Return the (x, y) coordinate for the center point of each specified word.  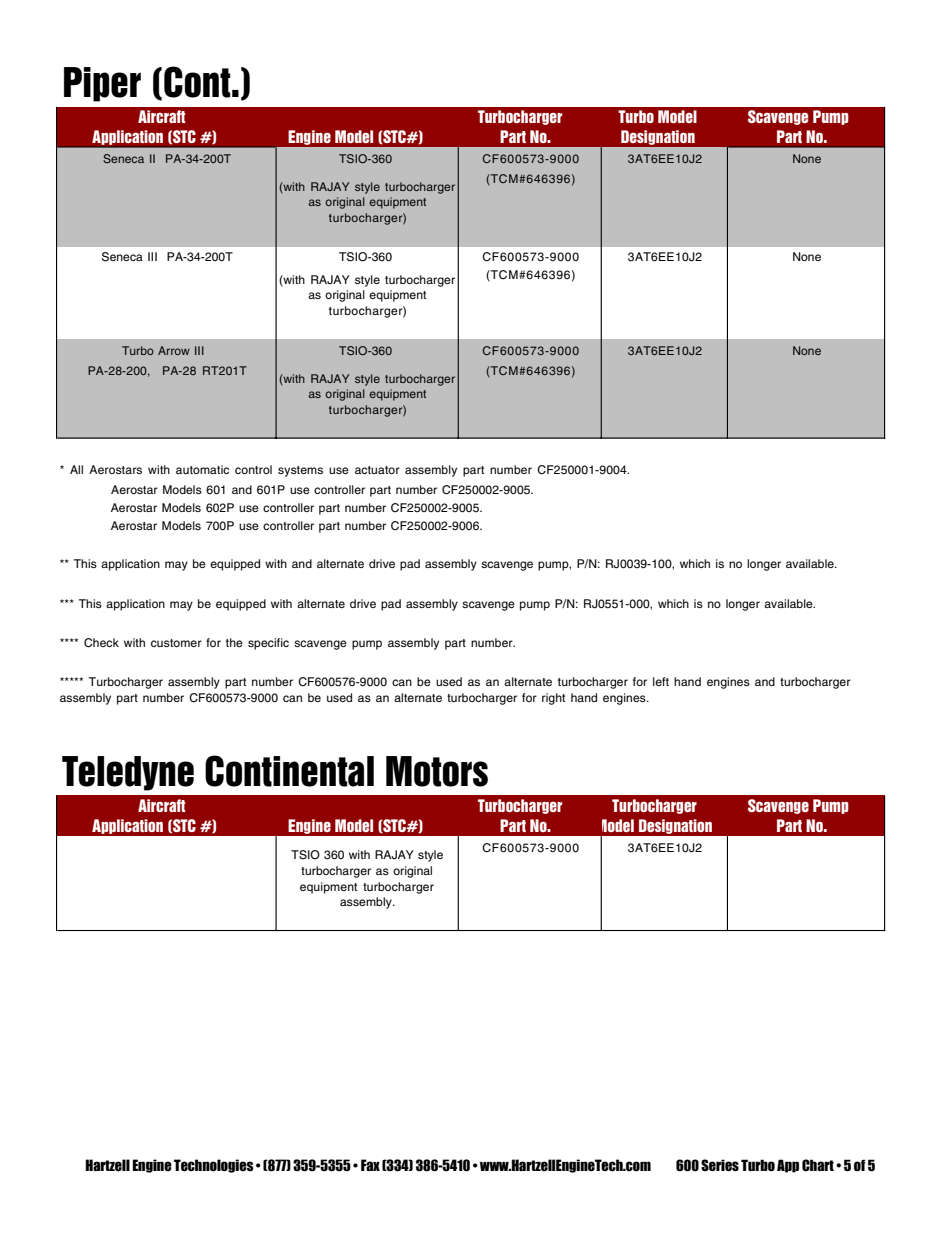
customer (176, 643)
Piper (102, 84)
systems (300, 471)
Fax (370, 1165)
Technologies (214, 1166)
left (661, 681)
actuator (377, 470)
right (553, 699)
